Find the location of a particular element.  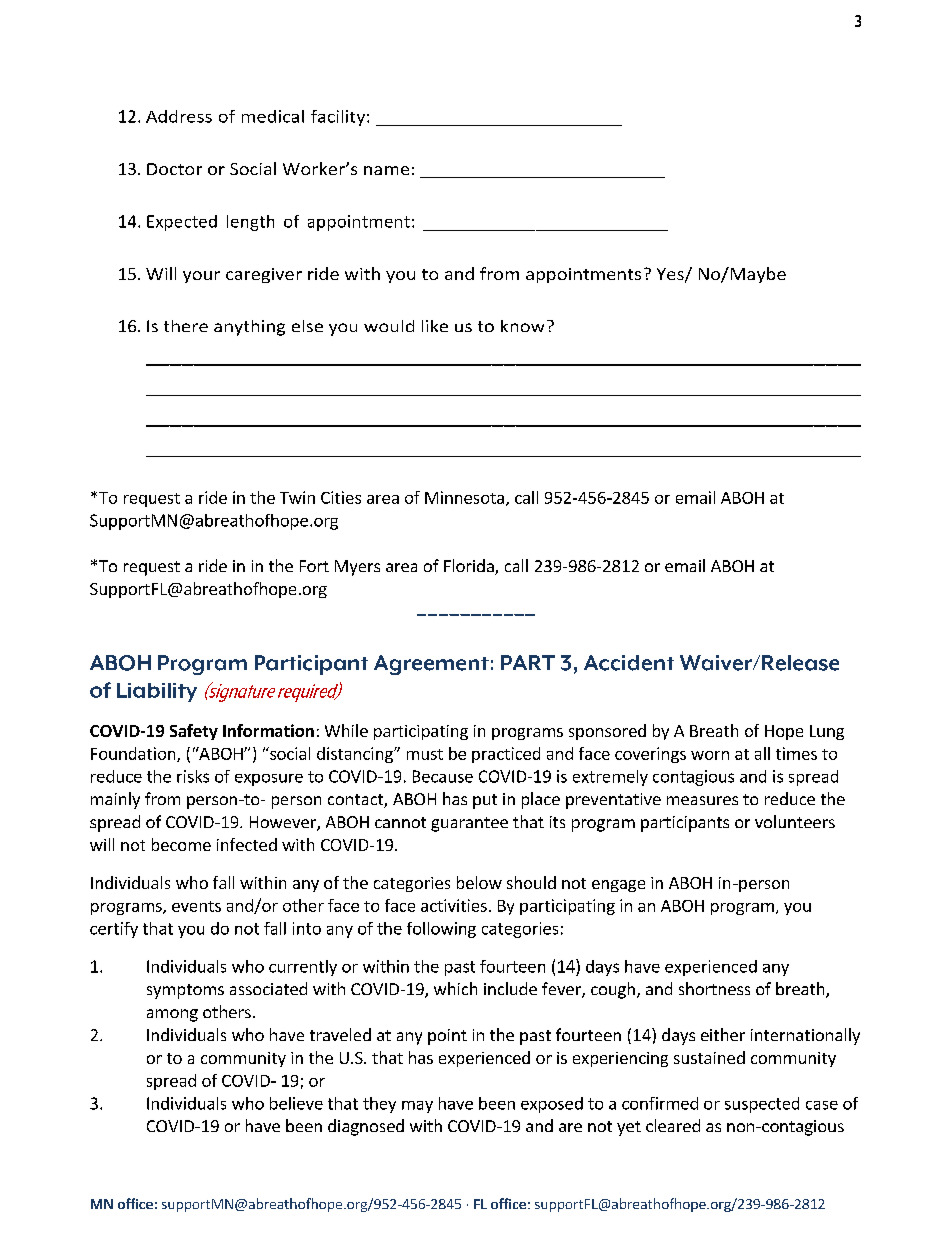

Accident is located at coordinates (629, 663).
